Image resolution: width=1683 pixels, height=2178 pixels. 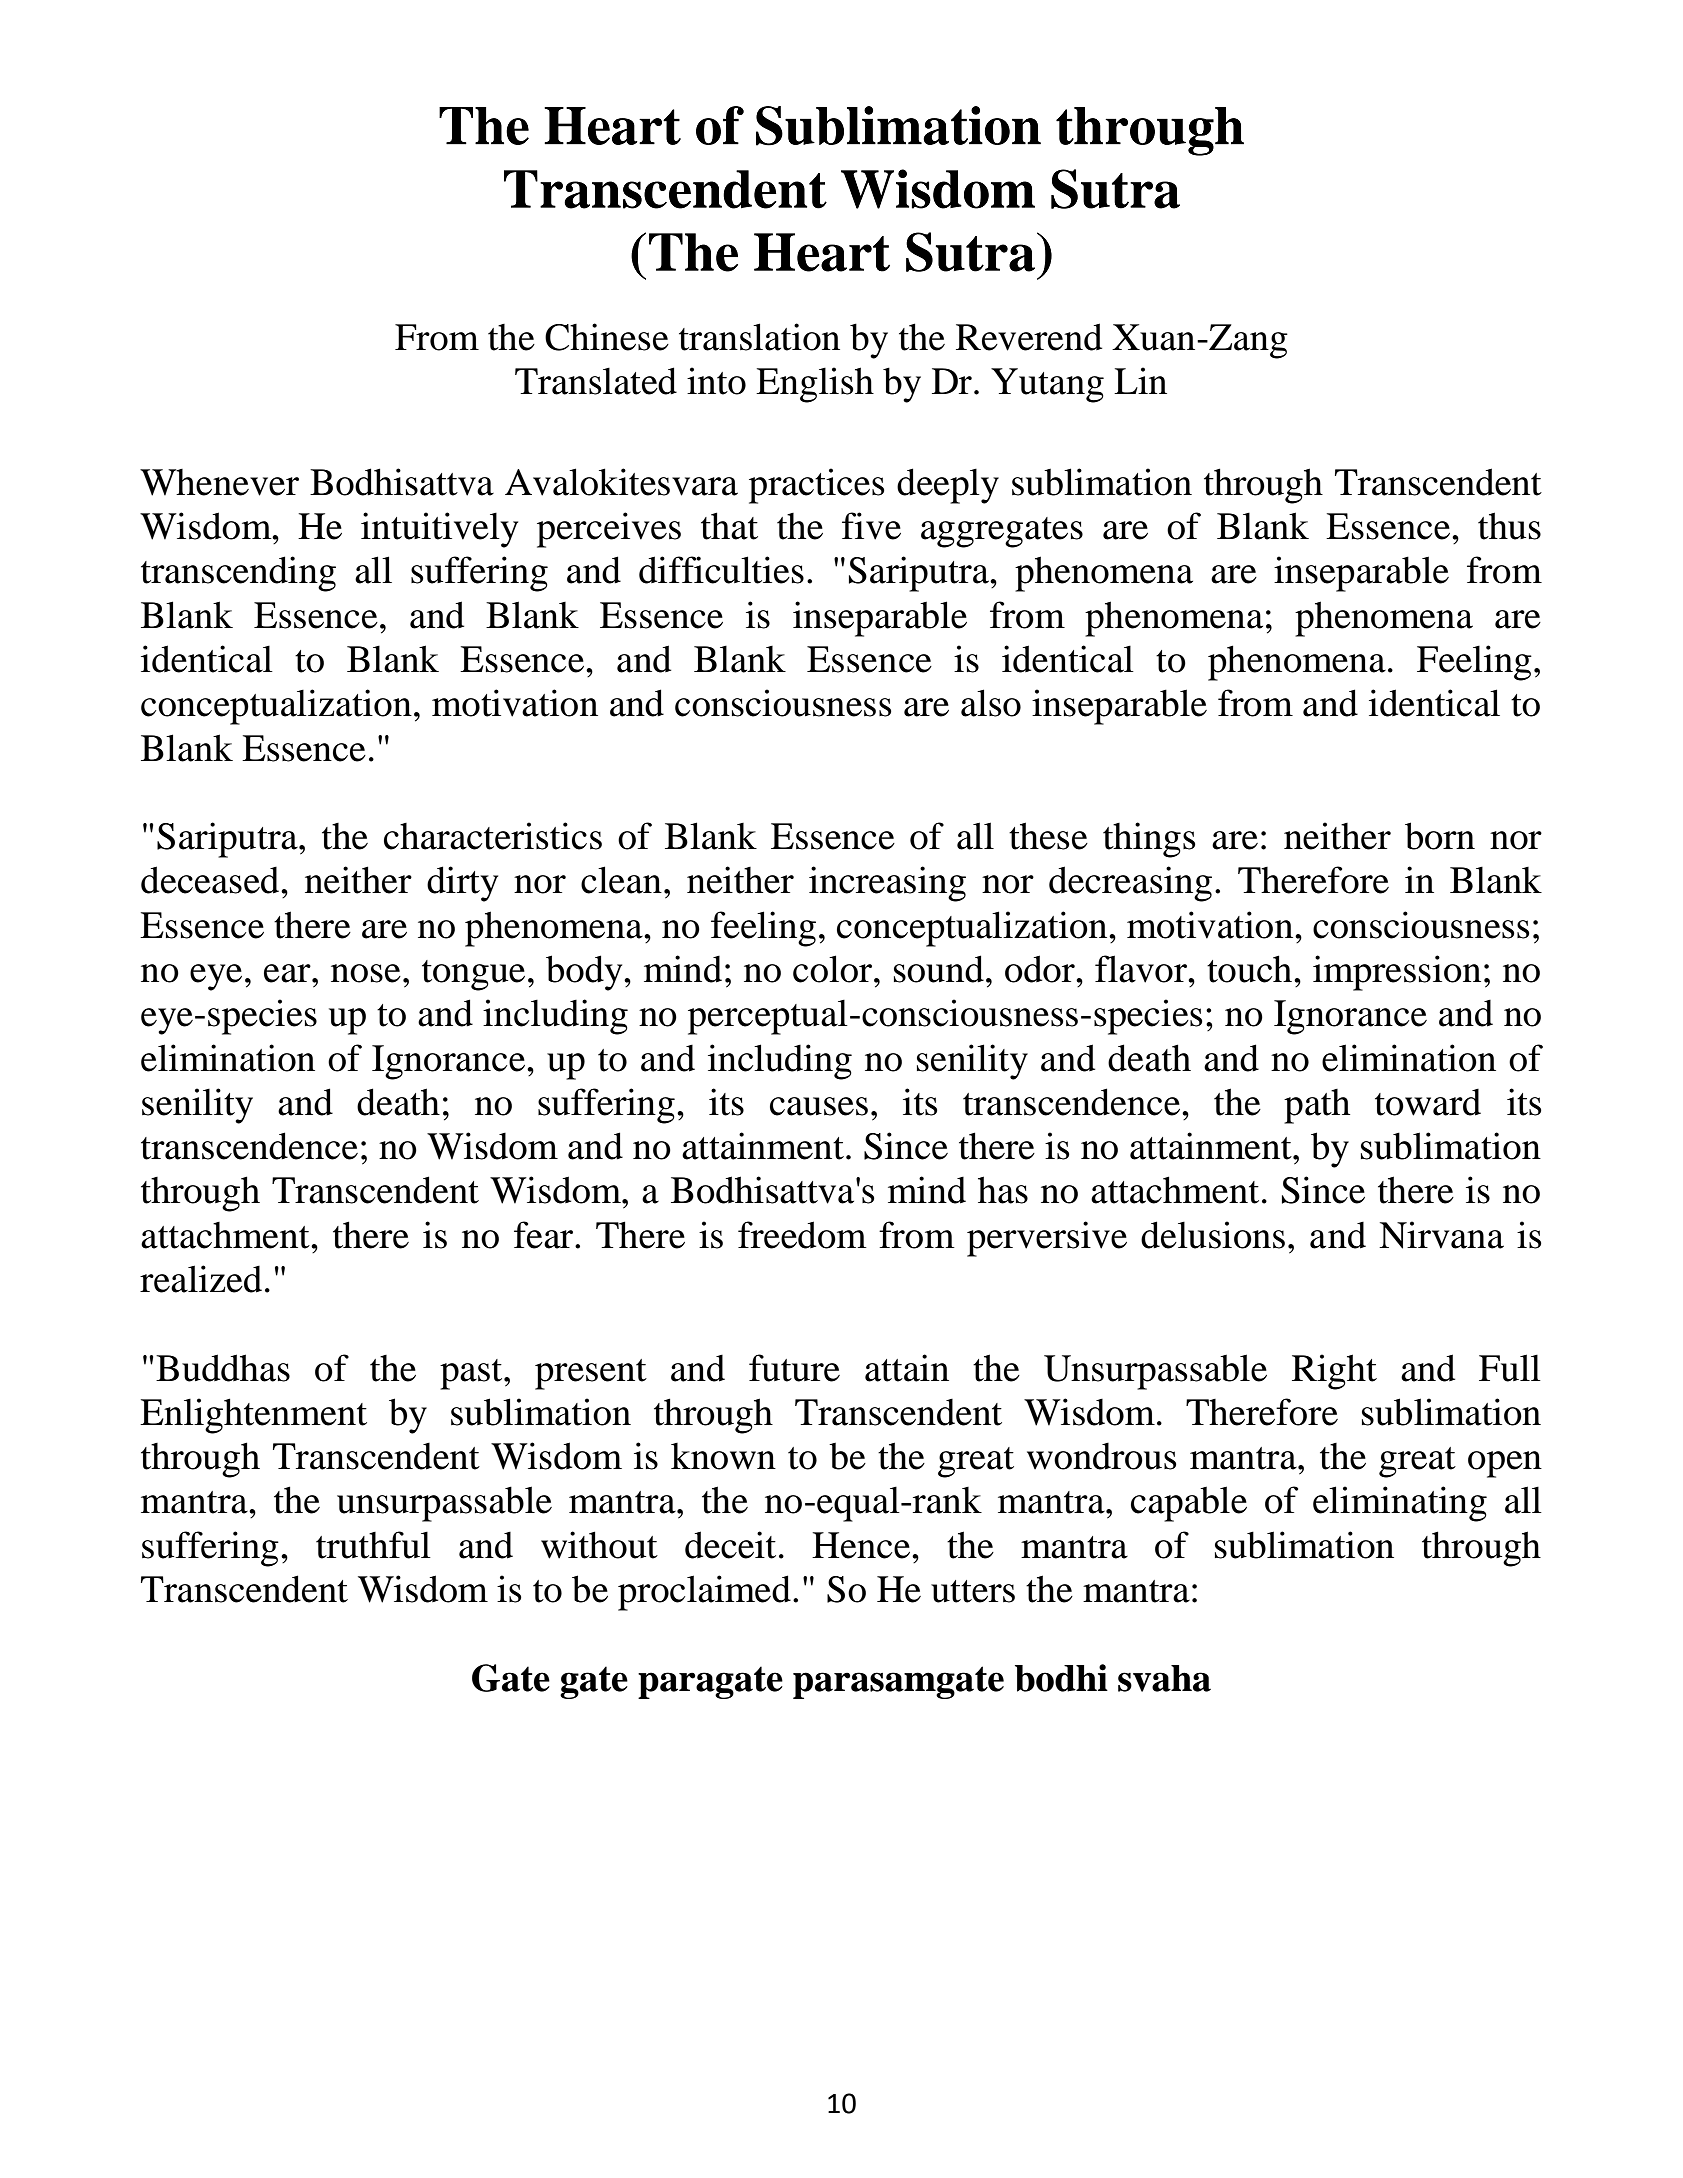 What do you see at coordinates (815, 385) in the screenshot?
I see `English` at bounding box center [815, 385].
